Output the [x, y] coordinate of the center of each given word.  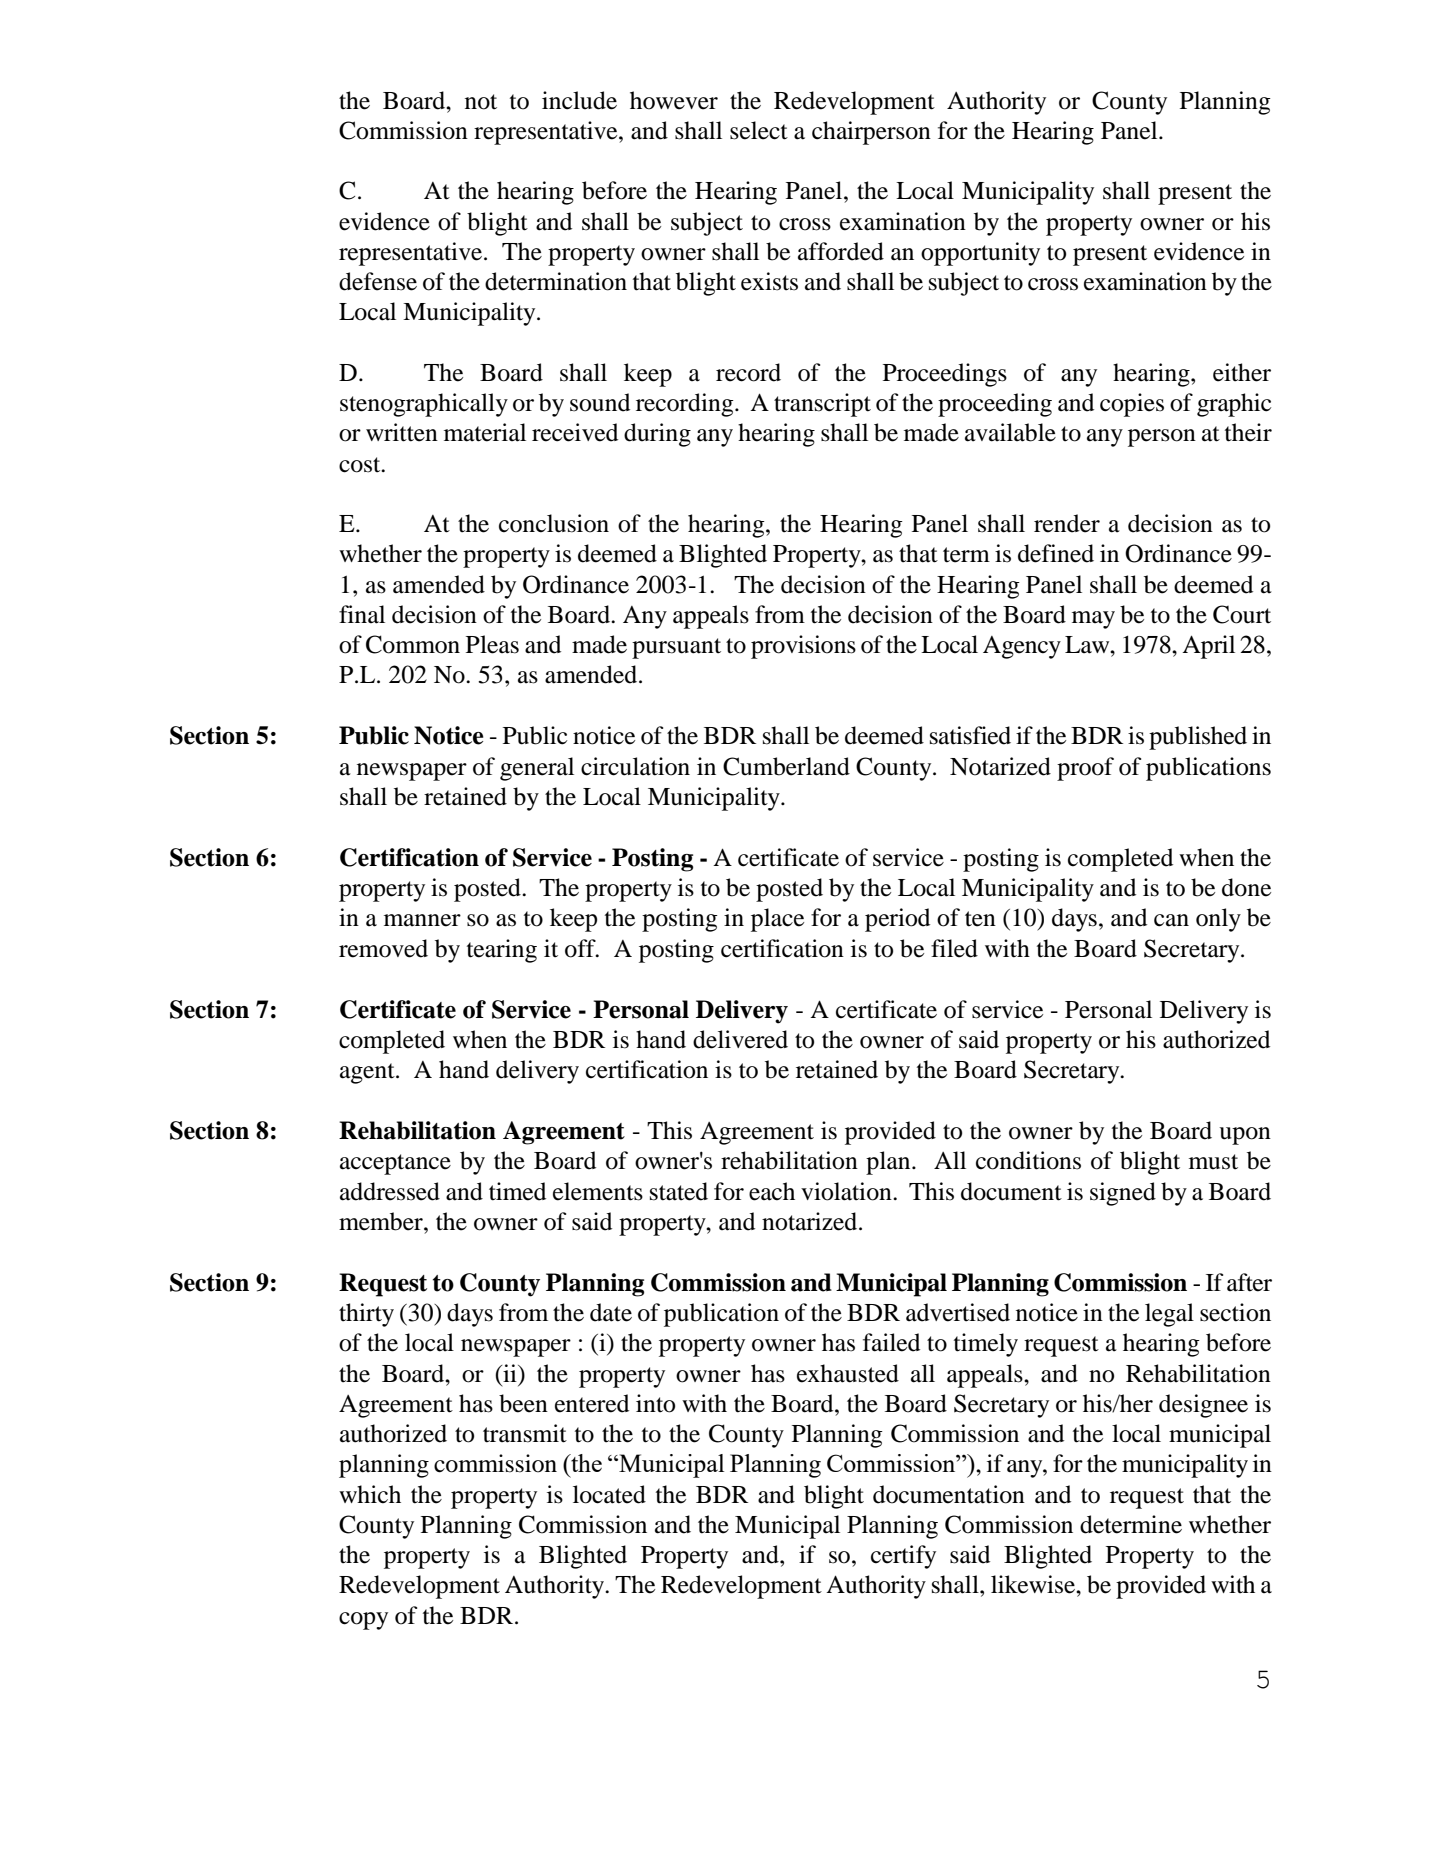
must [1213, 1162]
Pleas [492, 644]
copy [363, 1621]
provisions [803, 647]
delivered [740, 1039]
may [1093, 620]
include [579, 100]
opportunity [980, 254]
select [759, 130]
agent [368, 1073]
